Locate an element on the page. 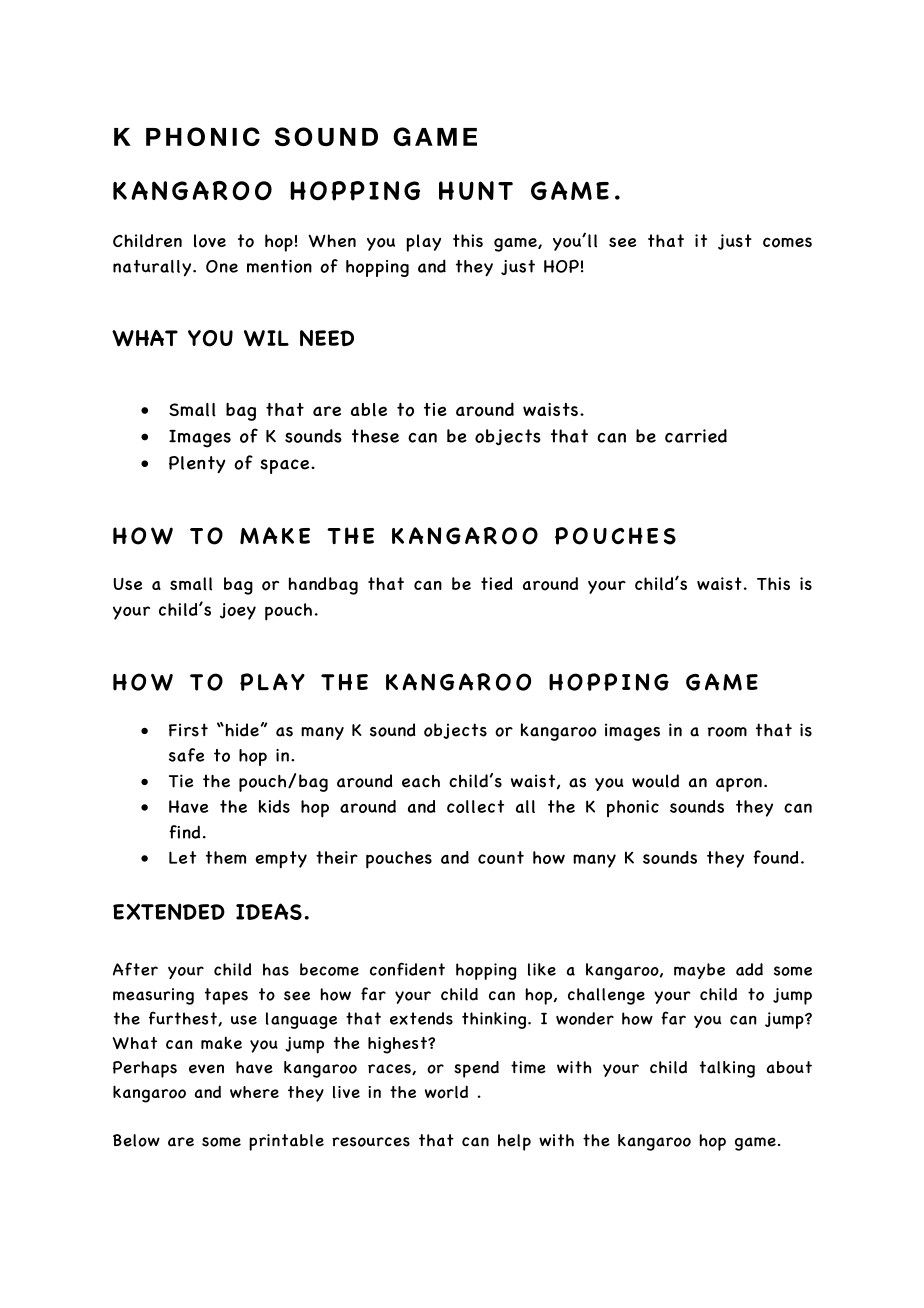  these is located at coordinates (375, 436).
